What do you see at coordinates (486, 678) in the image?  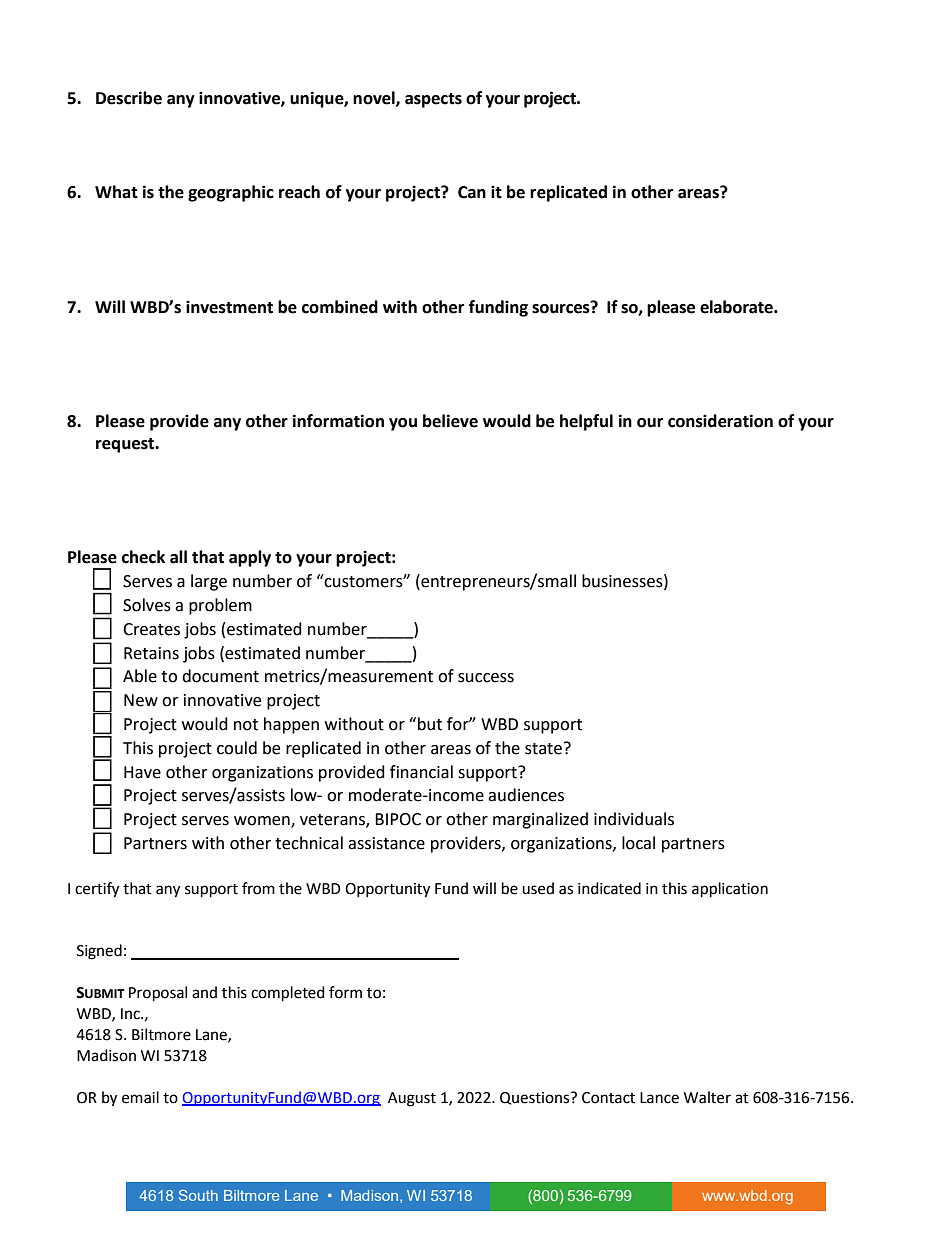 I see `success` at bounding box center [486, 678].
